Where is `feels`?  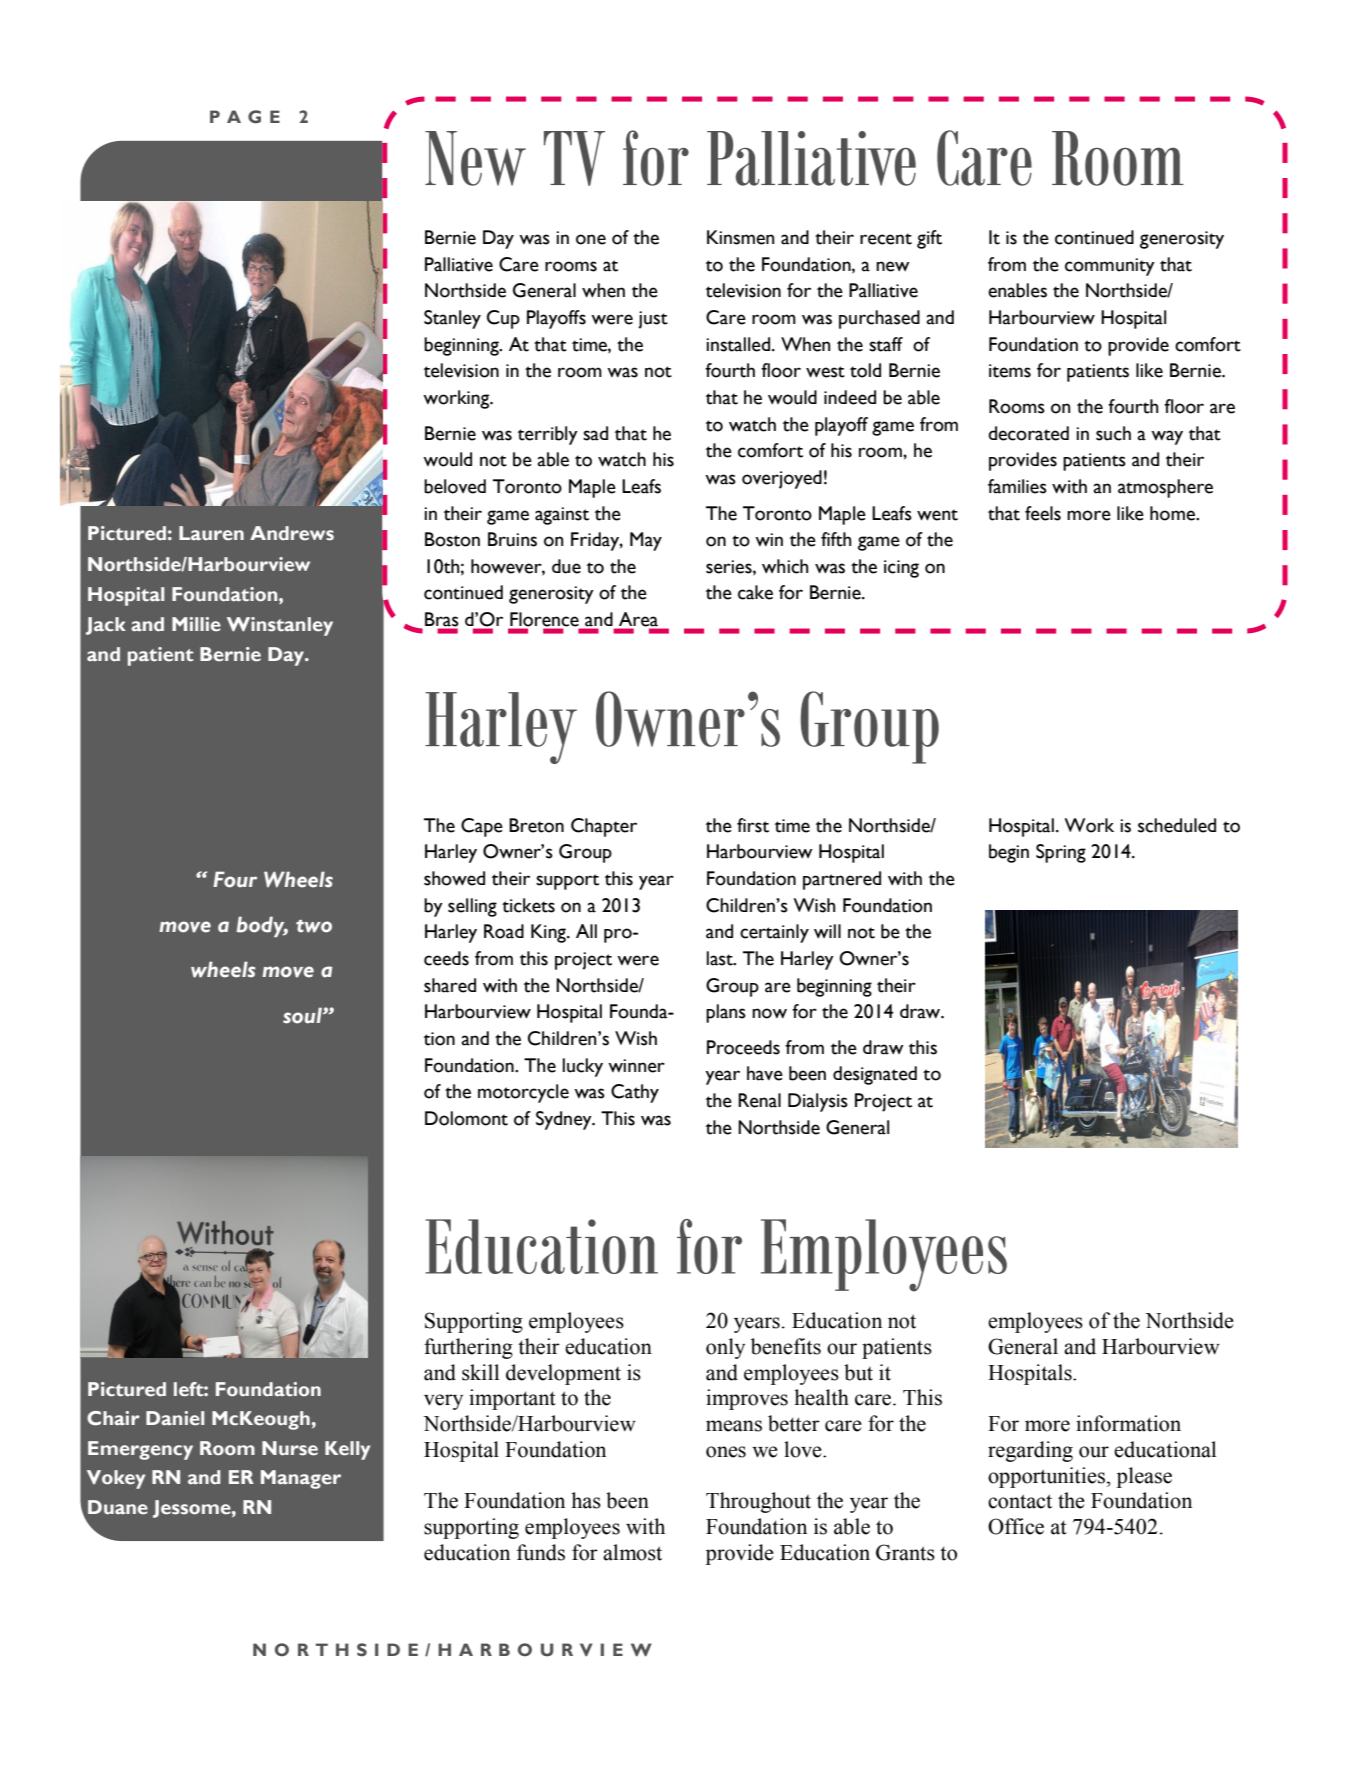
feels is located at coordinates (1043, 513).
